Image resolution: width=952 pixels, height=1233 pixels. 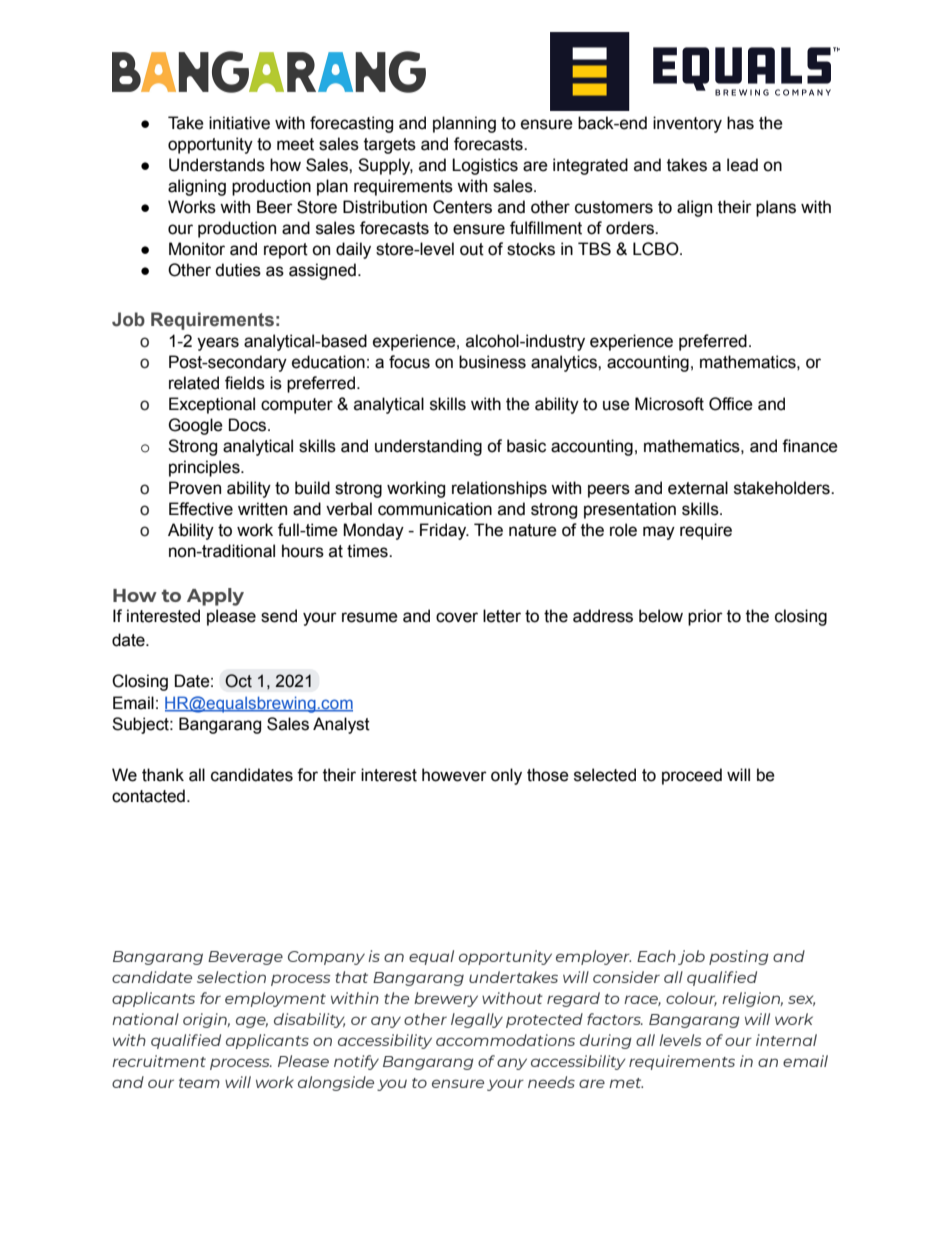 I want to click on Logistics, so click(x=485, y=166).
